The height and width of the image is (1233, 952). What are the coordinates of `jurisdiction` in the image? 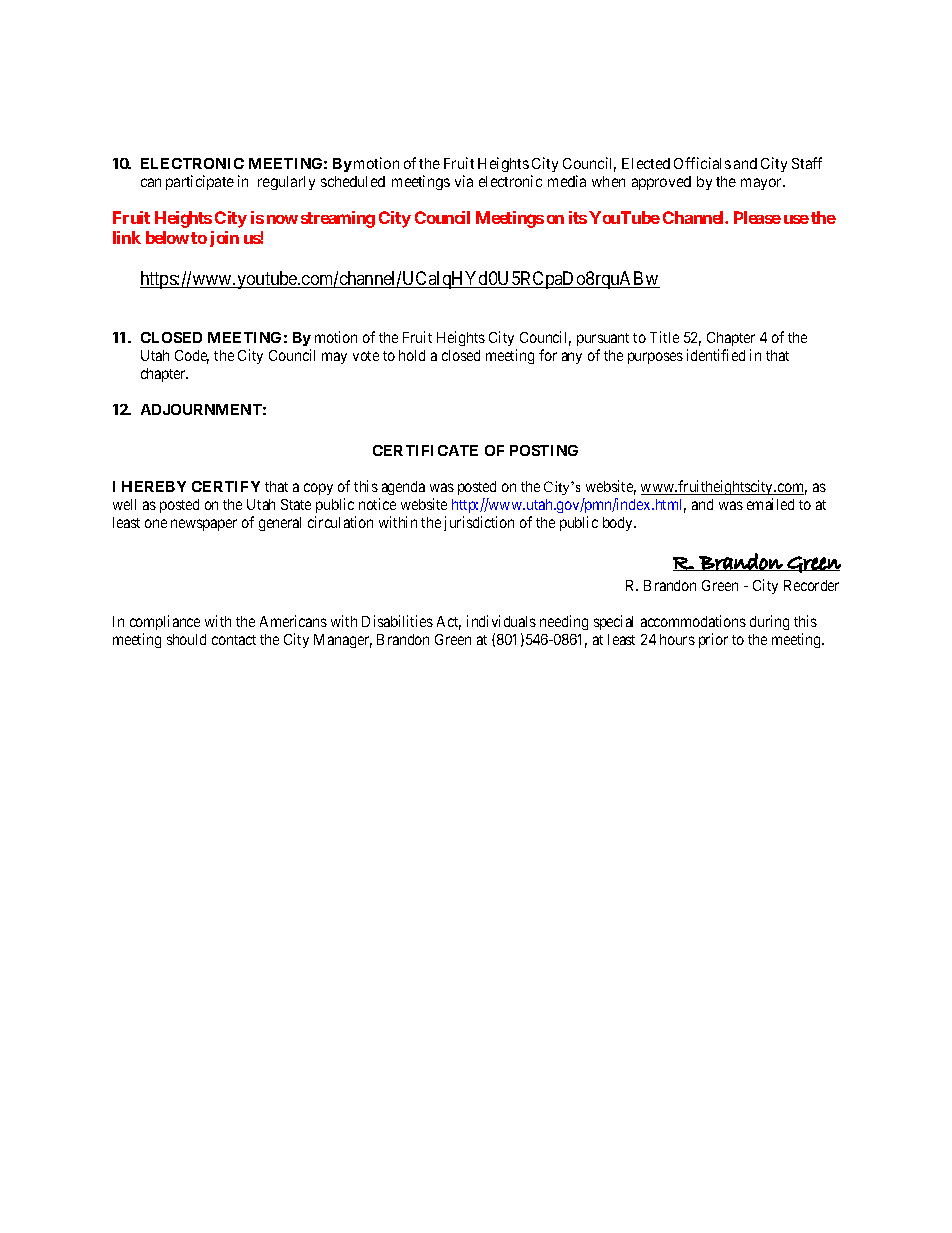 It's located at (479, 523).
